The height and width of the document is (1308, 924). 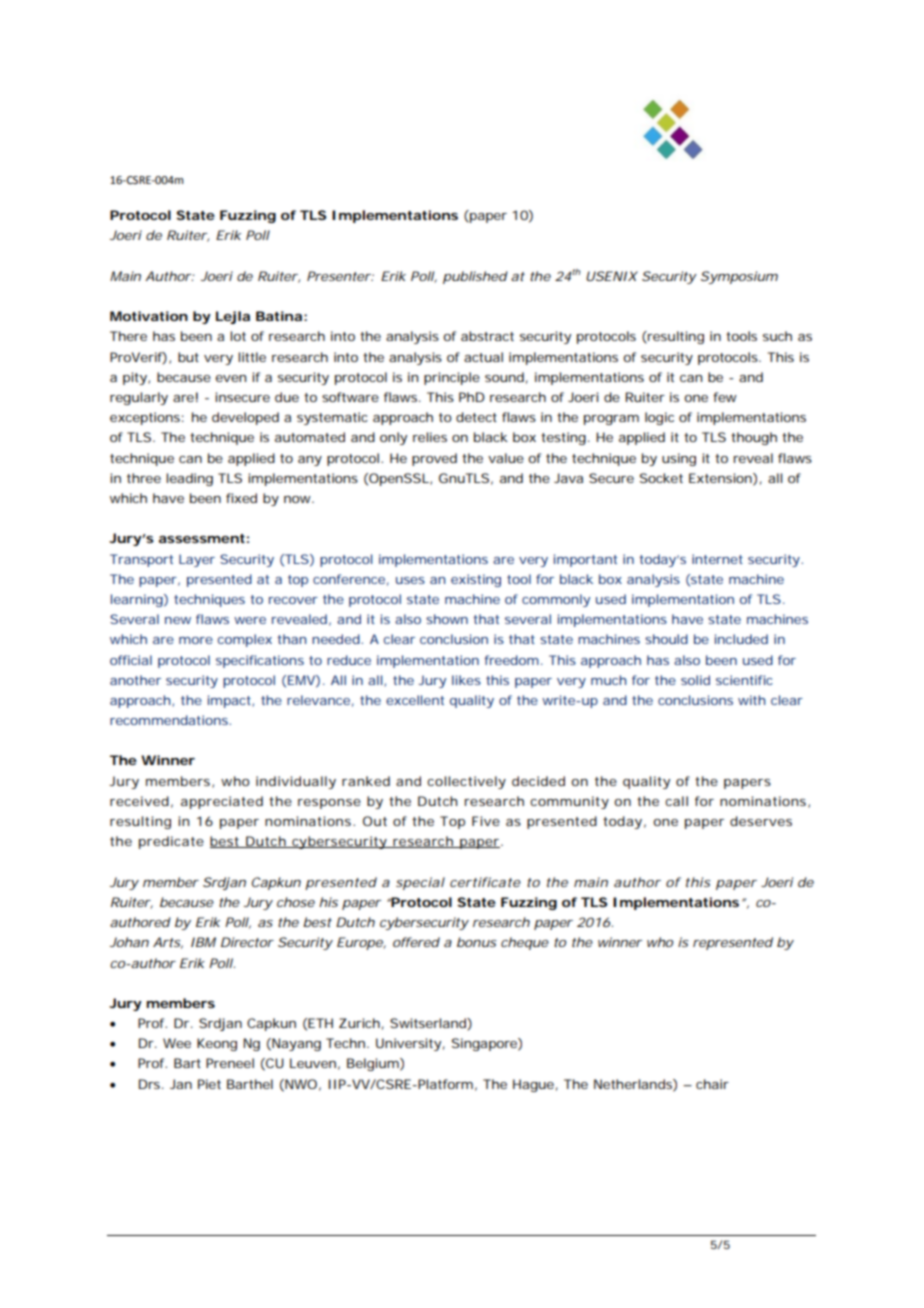 What do you see at coordinates (209, 1084) in the document?
I see `Piet` at bounding box center [209, 1084].
